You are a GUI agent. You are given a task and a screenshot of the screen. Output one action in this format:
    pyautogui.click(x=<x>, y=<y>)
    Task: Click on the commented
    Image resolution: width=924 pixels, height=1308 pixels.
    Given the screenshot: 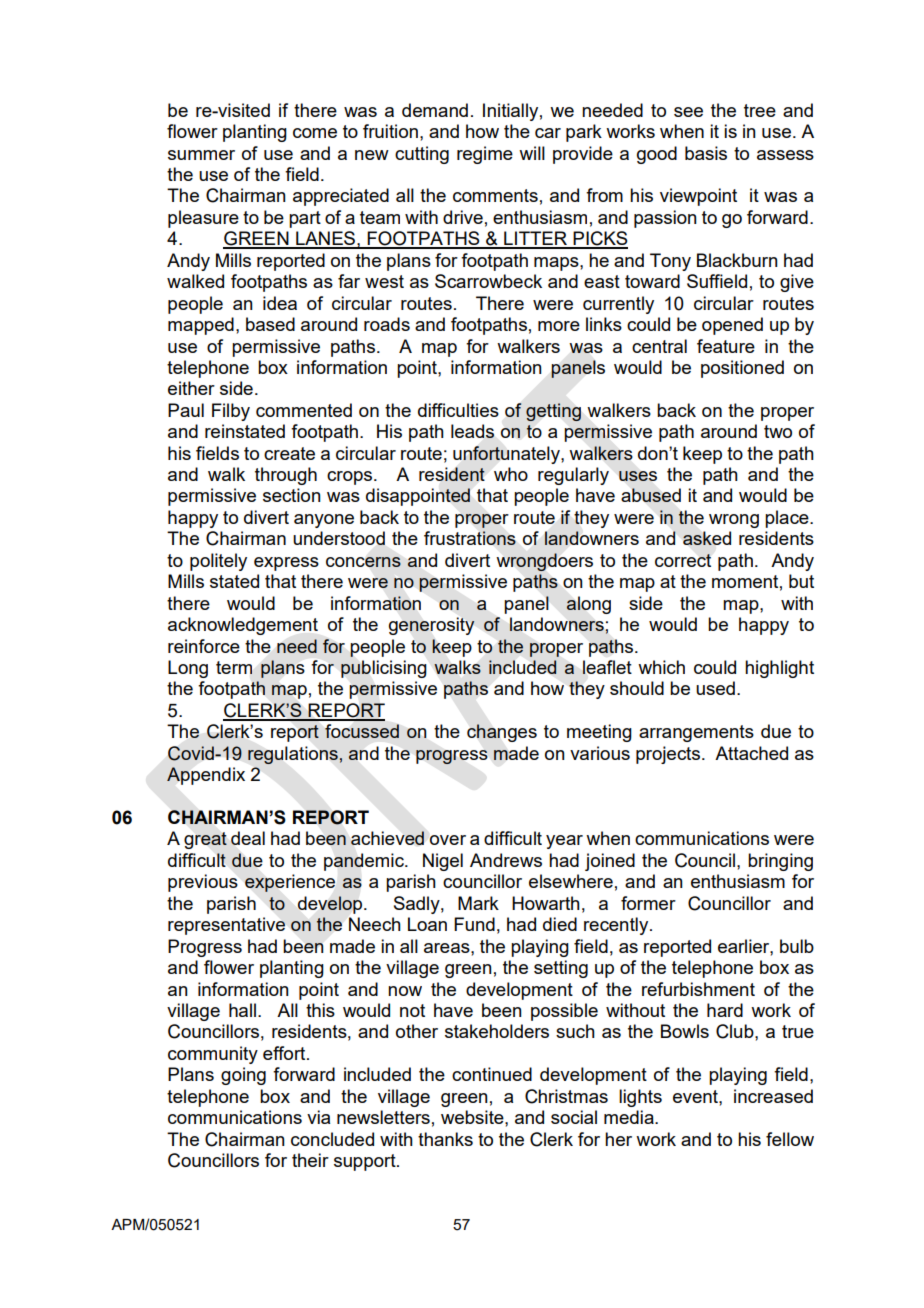 What is the action you would take?
    pyautogui.click(x=304, y=410)
